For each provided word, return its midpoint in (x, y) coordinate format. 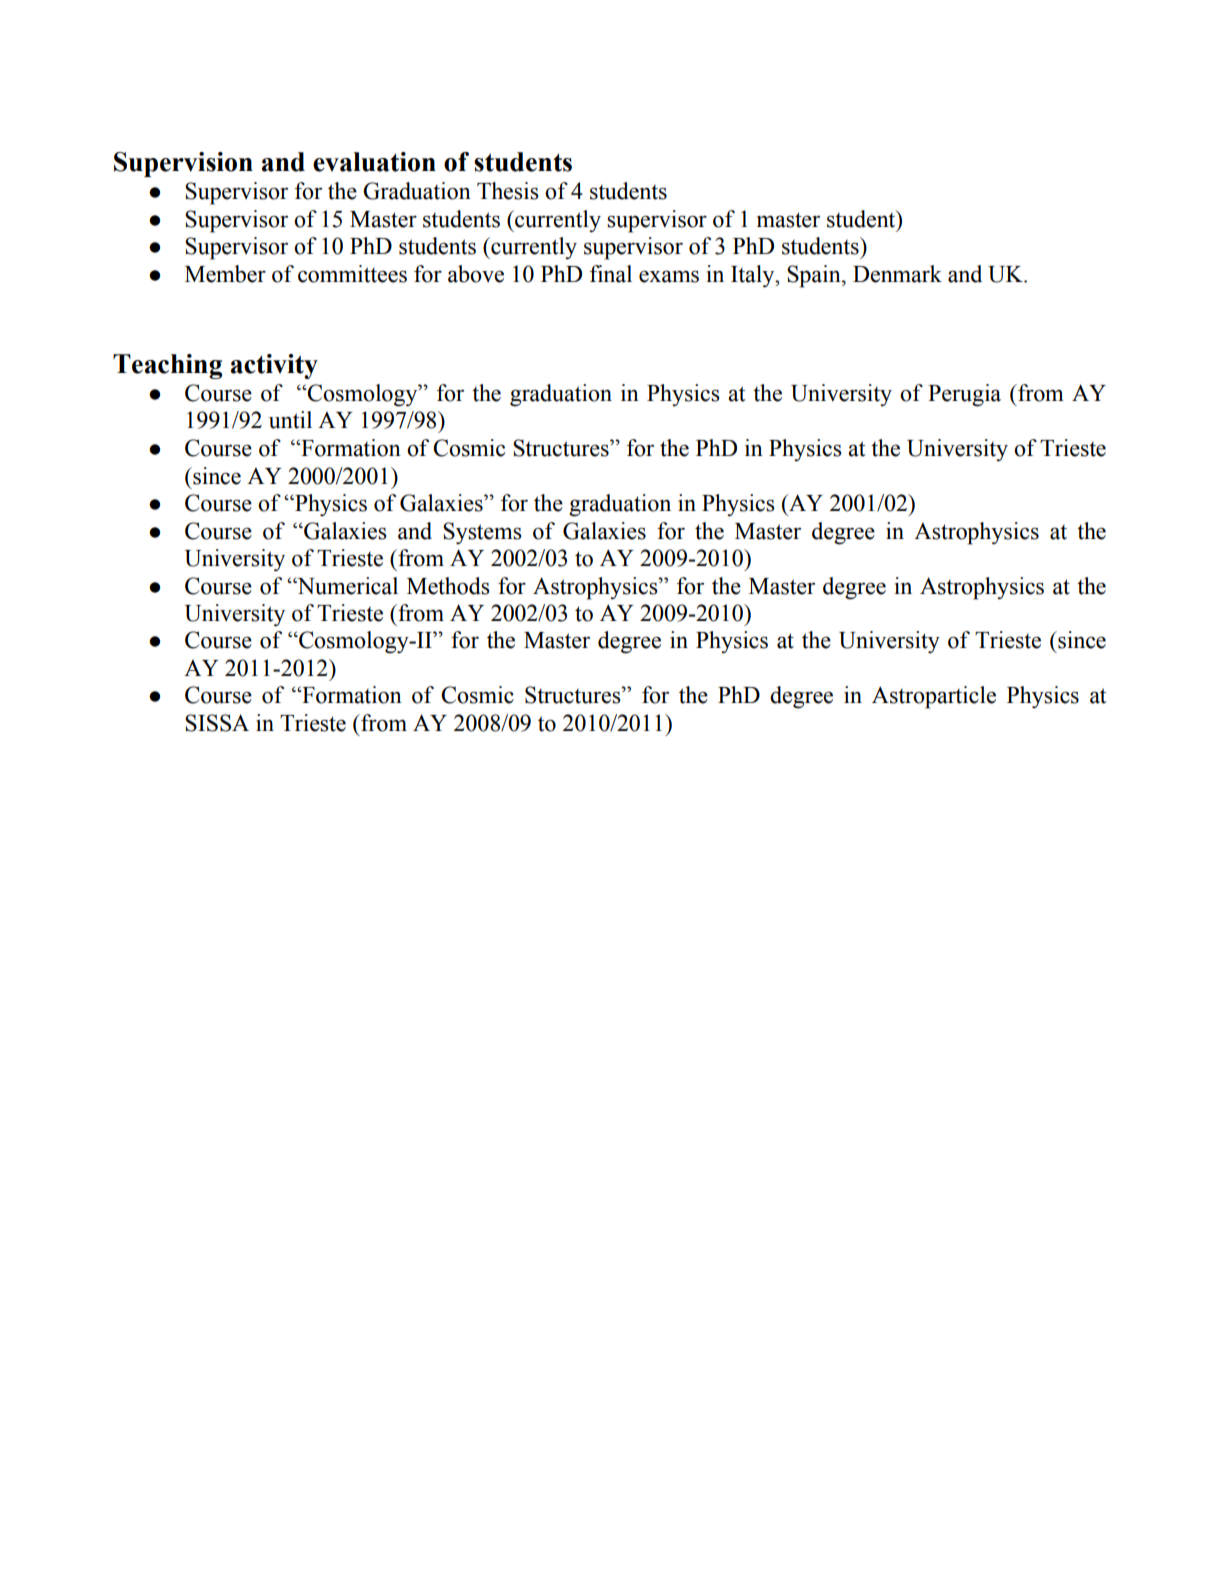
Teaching (167, 366)
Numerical (346, 586)
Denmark (897, 274)
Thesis (508, 191)
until (290, 420)
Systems (482, 533)
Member (225, 274)
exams (669, 276)
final (611, 274)
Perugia (964, 395)
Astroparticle (934, 697)
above (476, 274)
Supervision (183, 164)
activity (274, 366)
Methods (448, 586)
